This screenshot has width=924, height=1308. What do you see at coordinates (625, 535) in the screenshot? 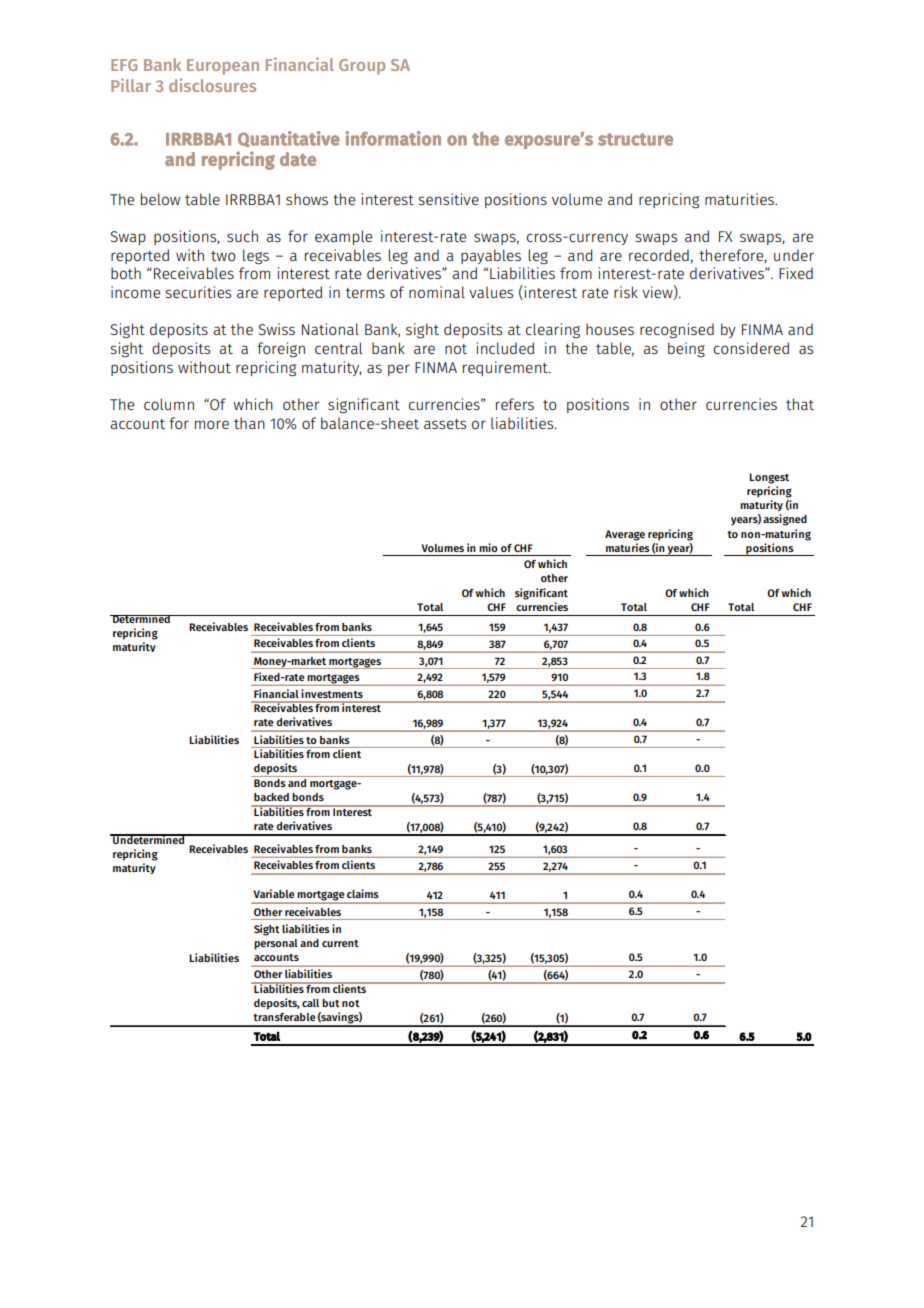
I see `Average` at bounding box center [625, 535].
